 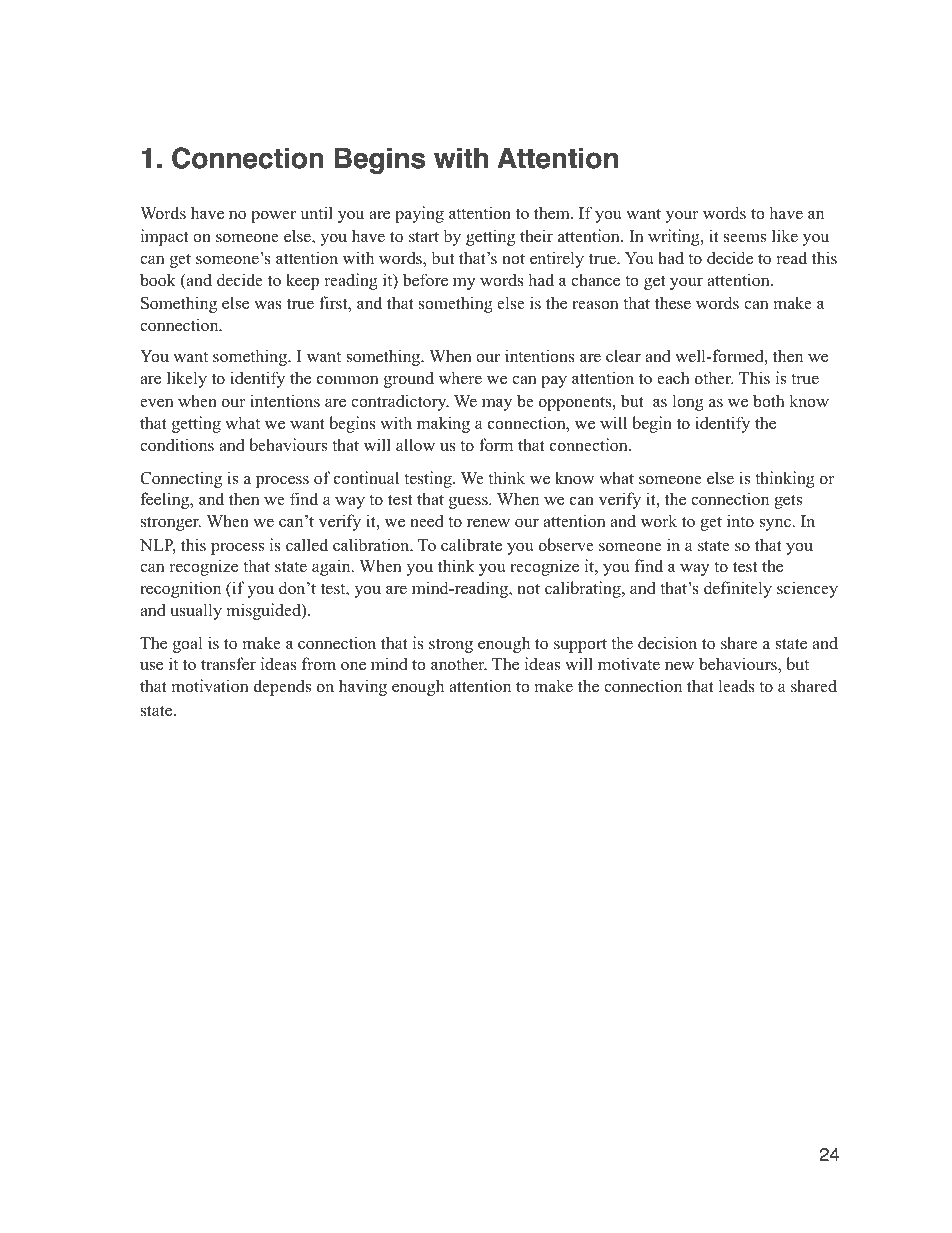 What do you see at coordinates (177, 445) in the document?
I see `conditions` at bounding box center [177, 445].
